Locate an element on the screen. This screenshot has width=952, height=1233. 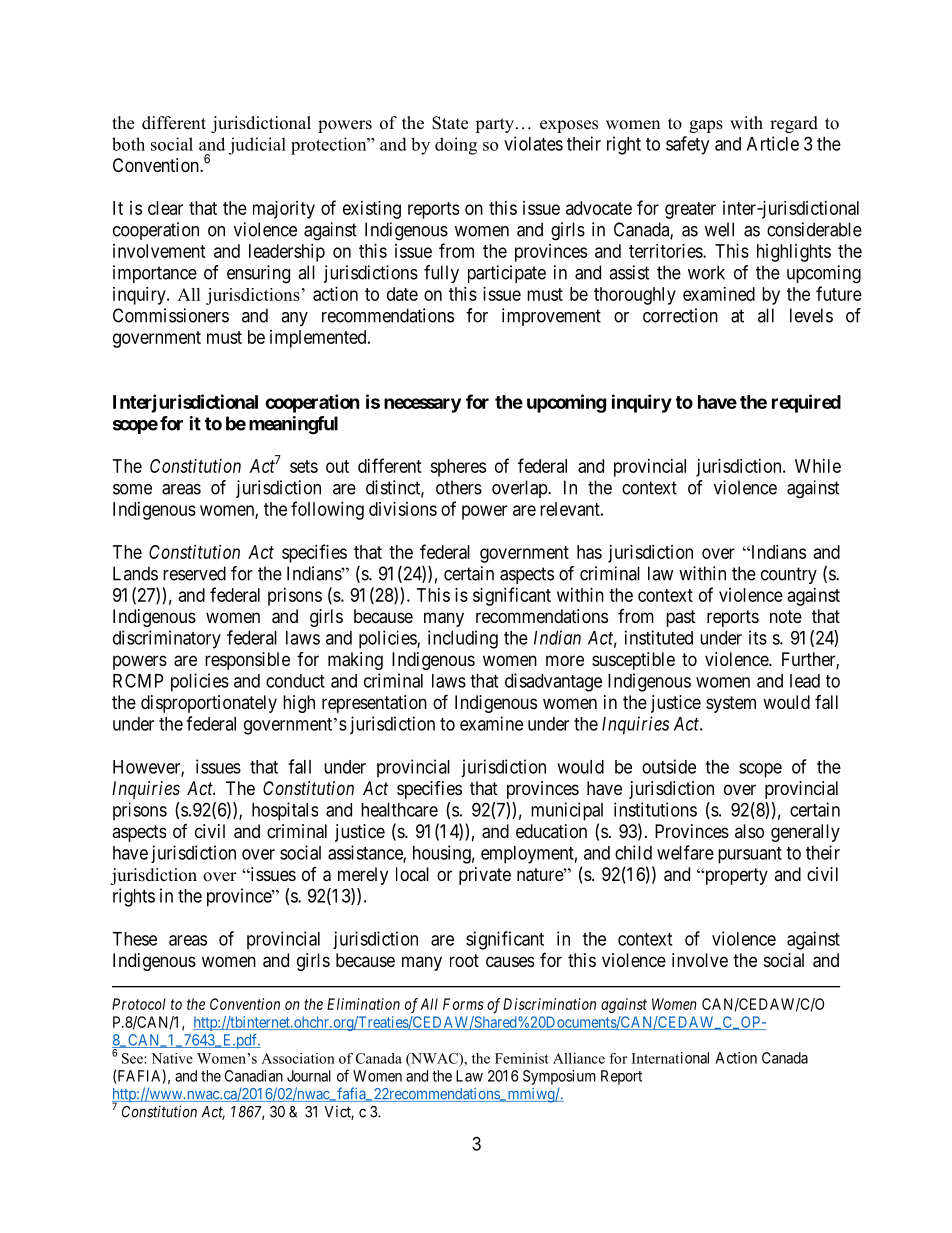
Article is located at coordinates (773, 143).
